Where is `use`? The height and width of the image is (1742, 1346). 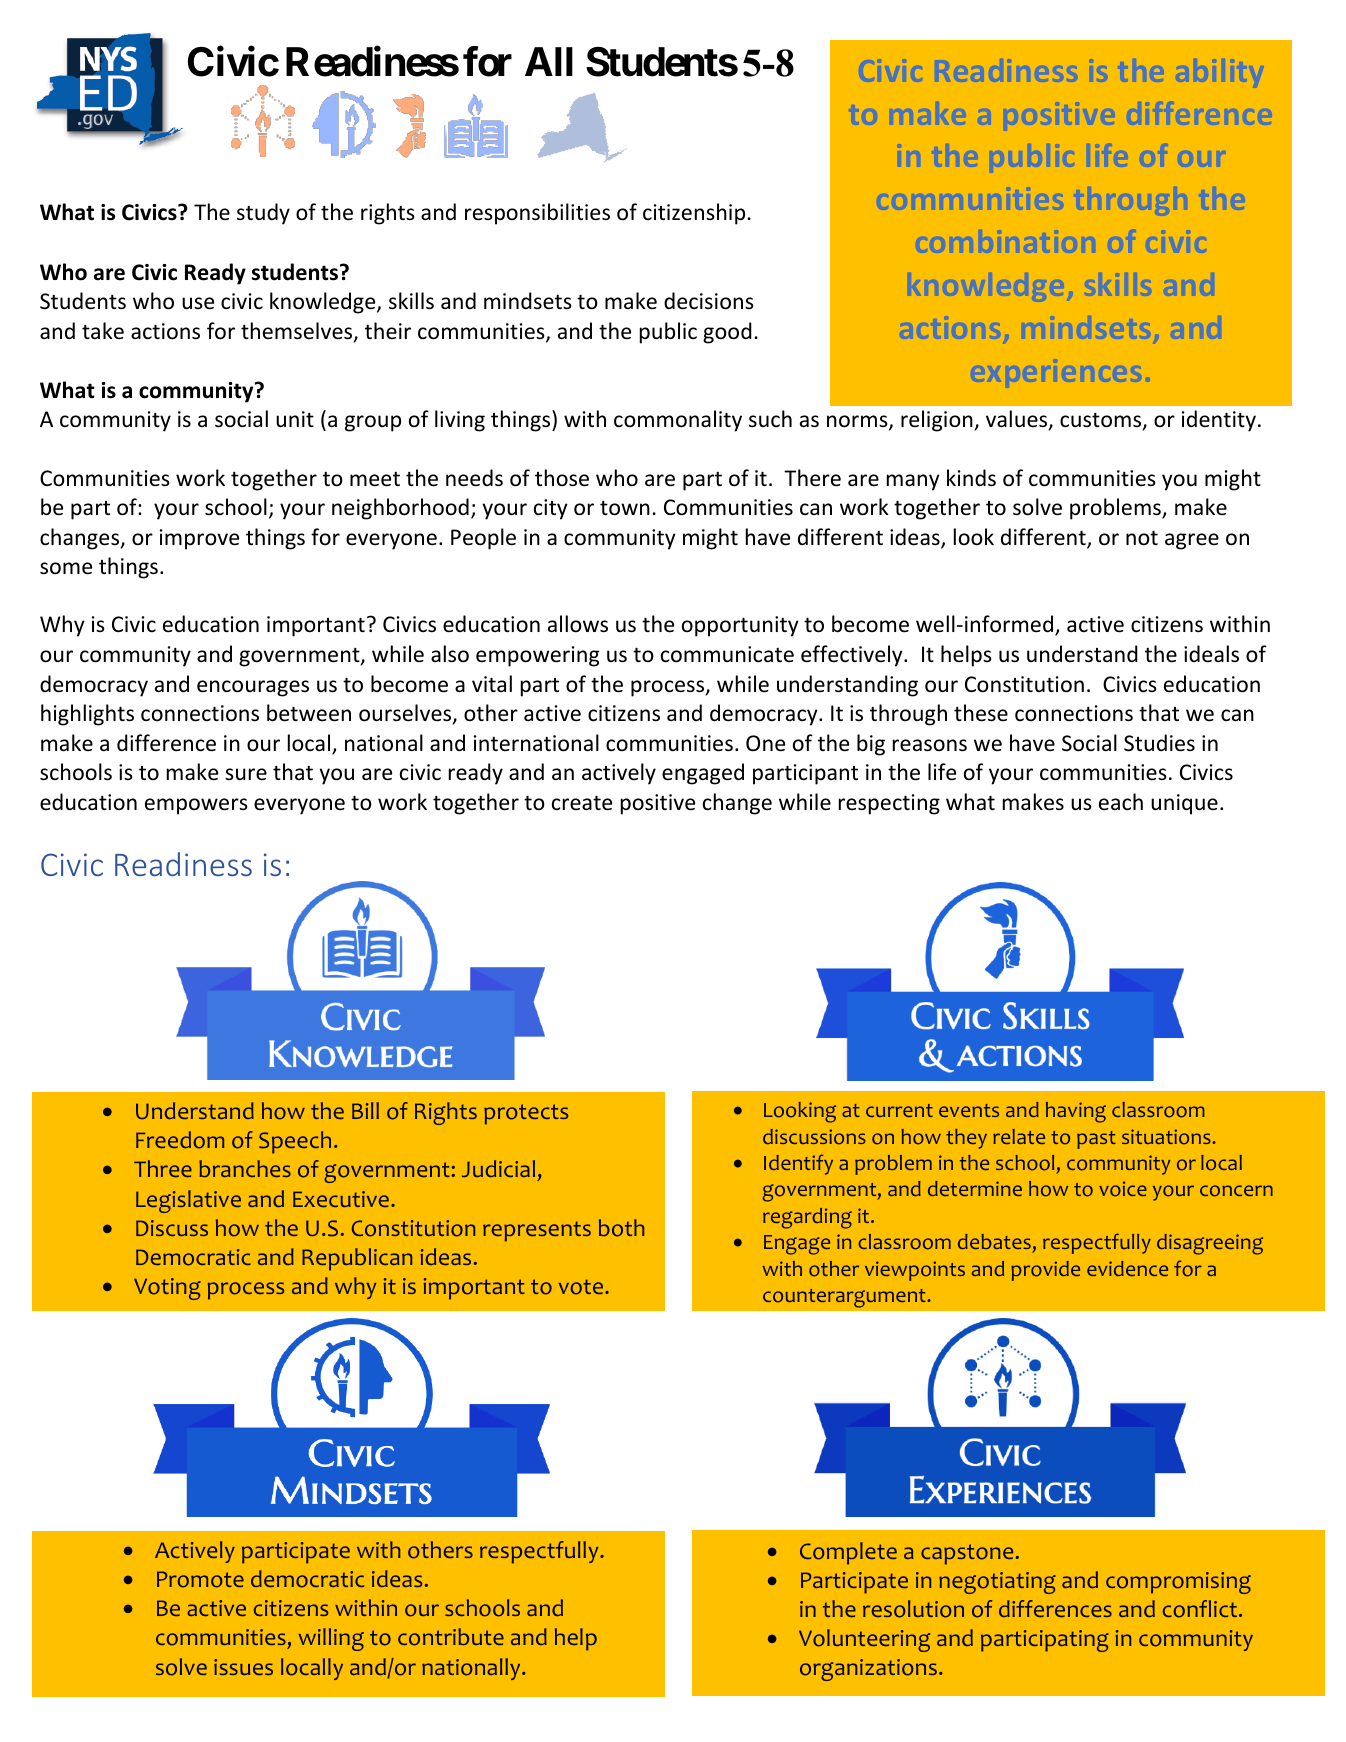
use is located at coordinates (198, 303).
